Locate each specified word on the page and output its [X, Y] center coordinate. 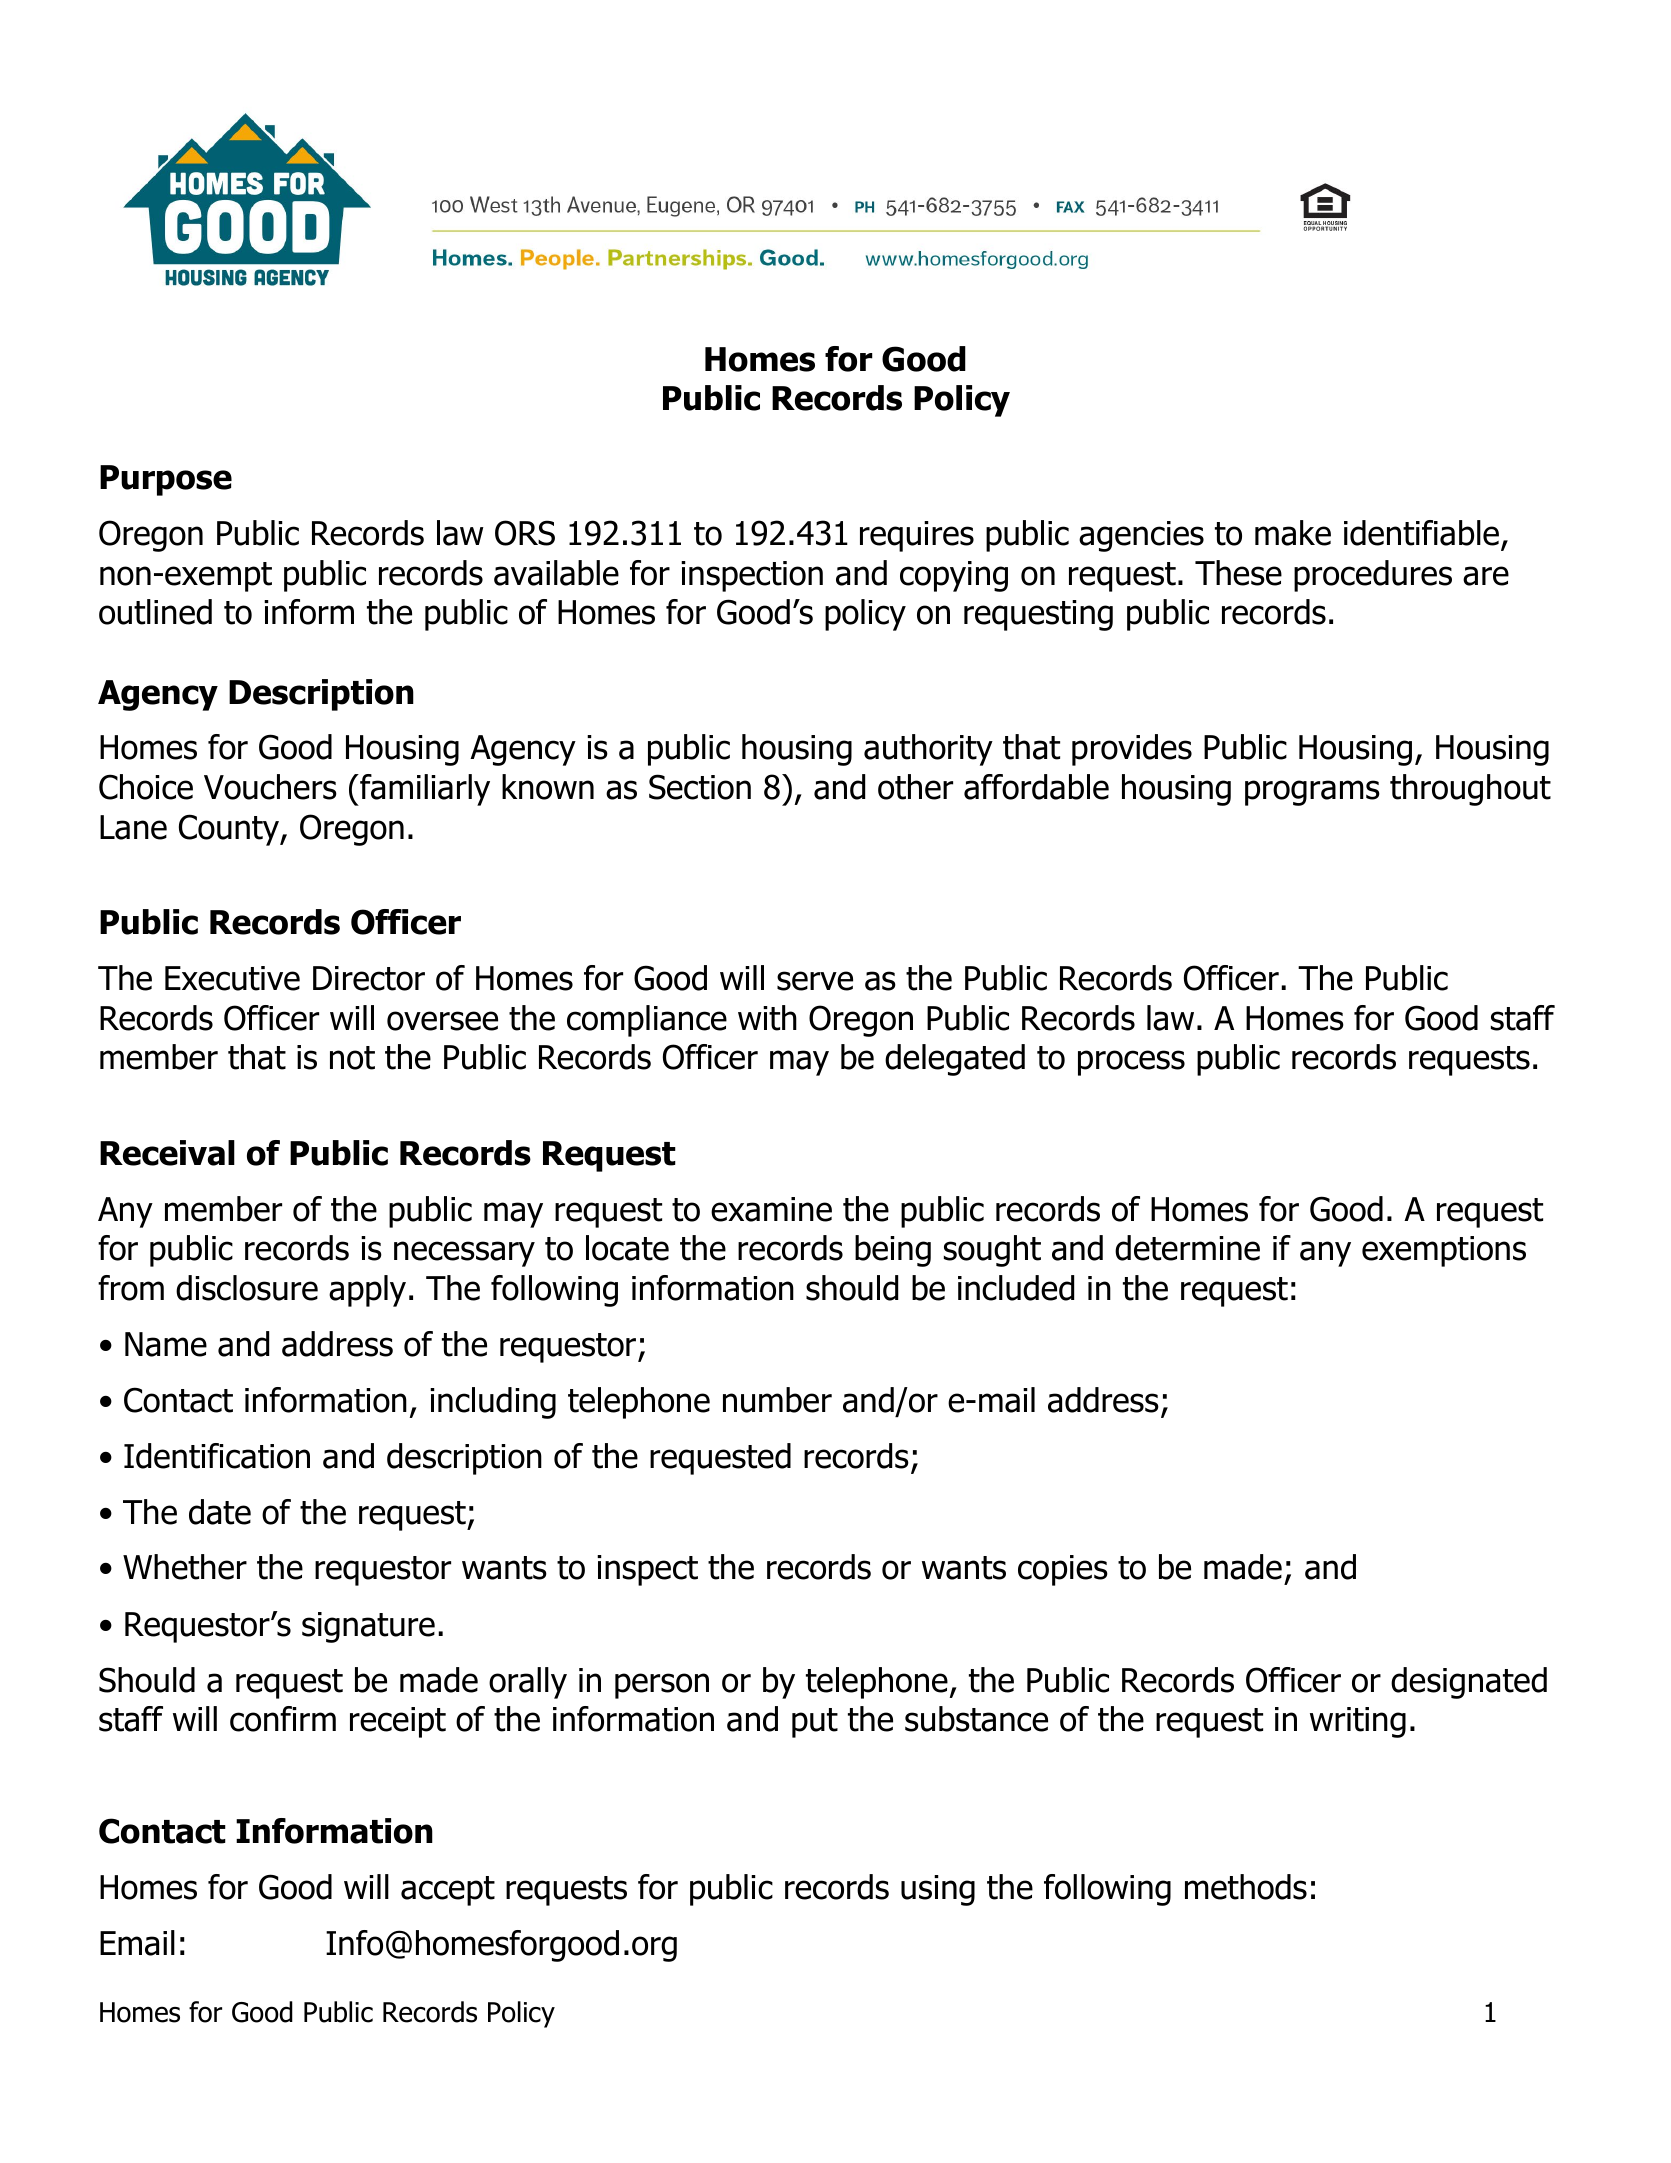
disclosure [247, 1288]
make [1293, 533]
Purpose [166, 480]
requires [917, 536]
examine [771, 1209]
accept [448, 1891]
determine [1187, 1248]
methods [1246, 1887]
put [815, 1723]
